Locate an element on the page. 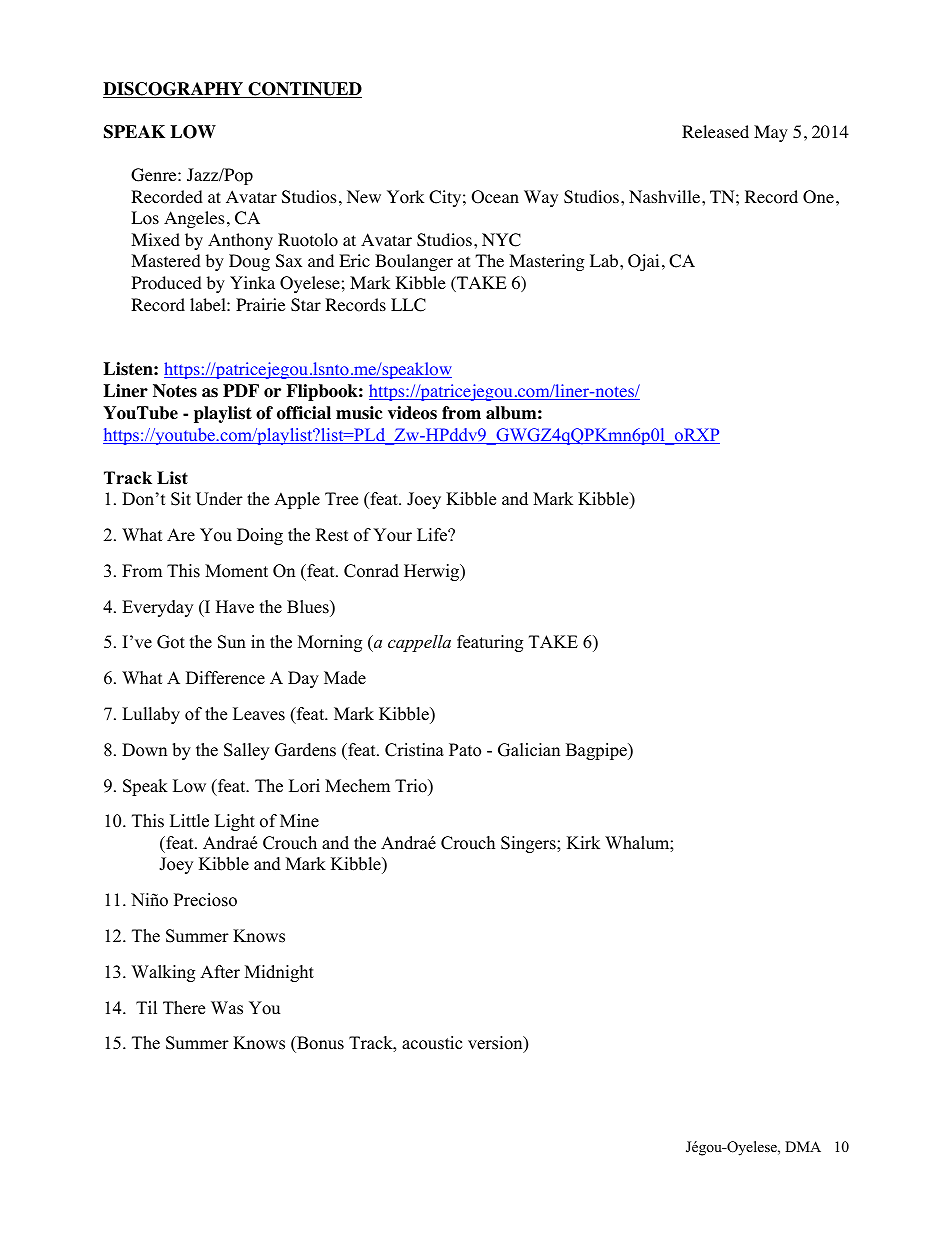 This image has width=952, height=1233. Have is located at coordinates (235, 607).
